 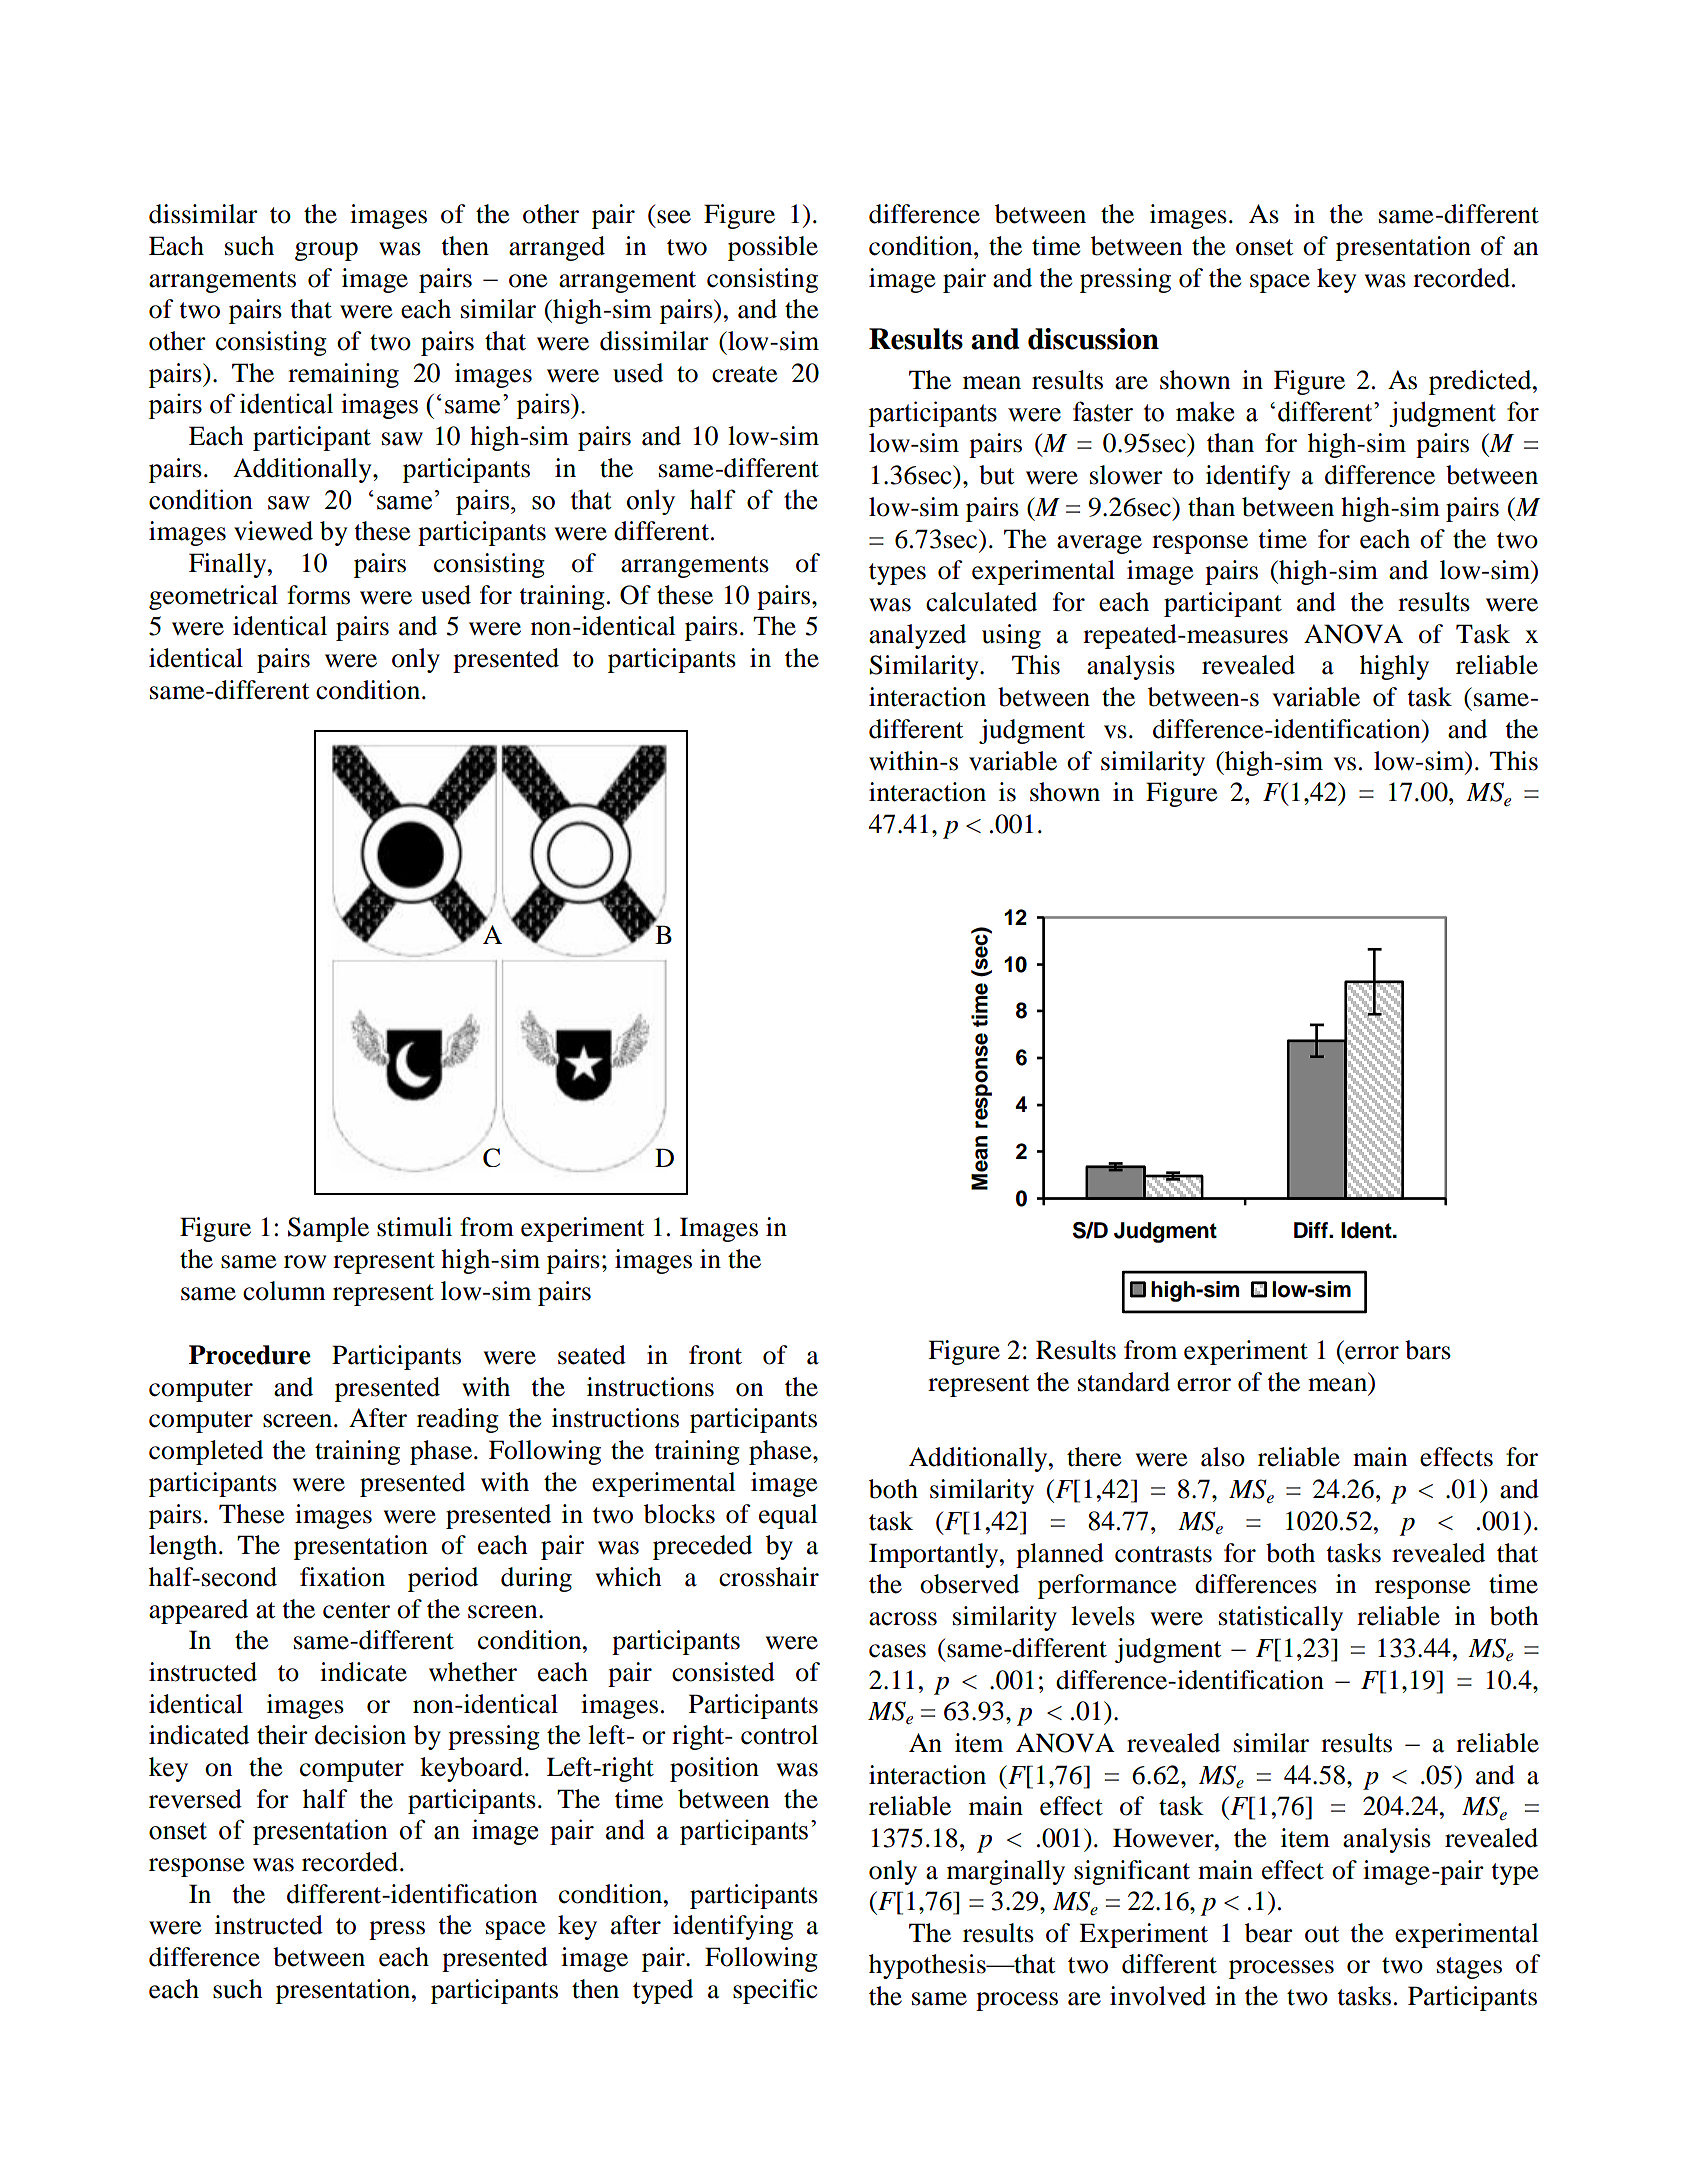 What do you see at coordinates (773, 248) in the document?
I see `possible` at bounding box center [773, 248].
